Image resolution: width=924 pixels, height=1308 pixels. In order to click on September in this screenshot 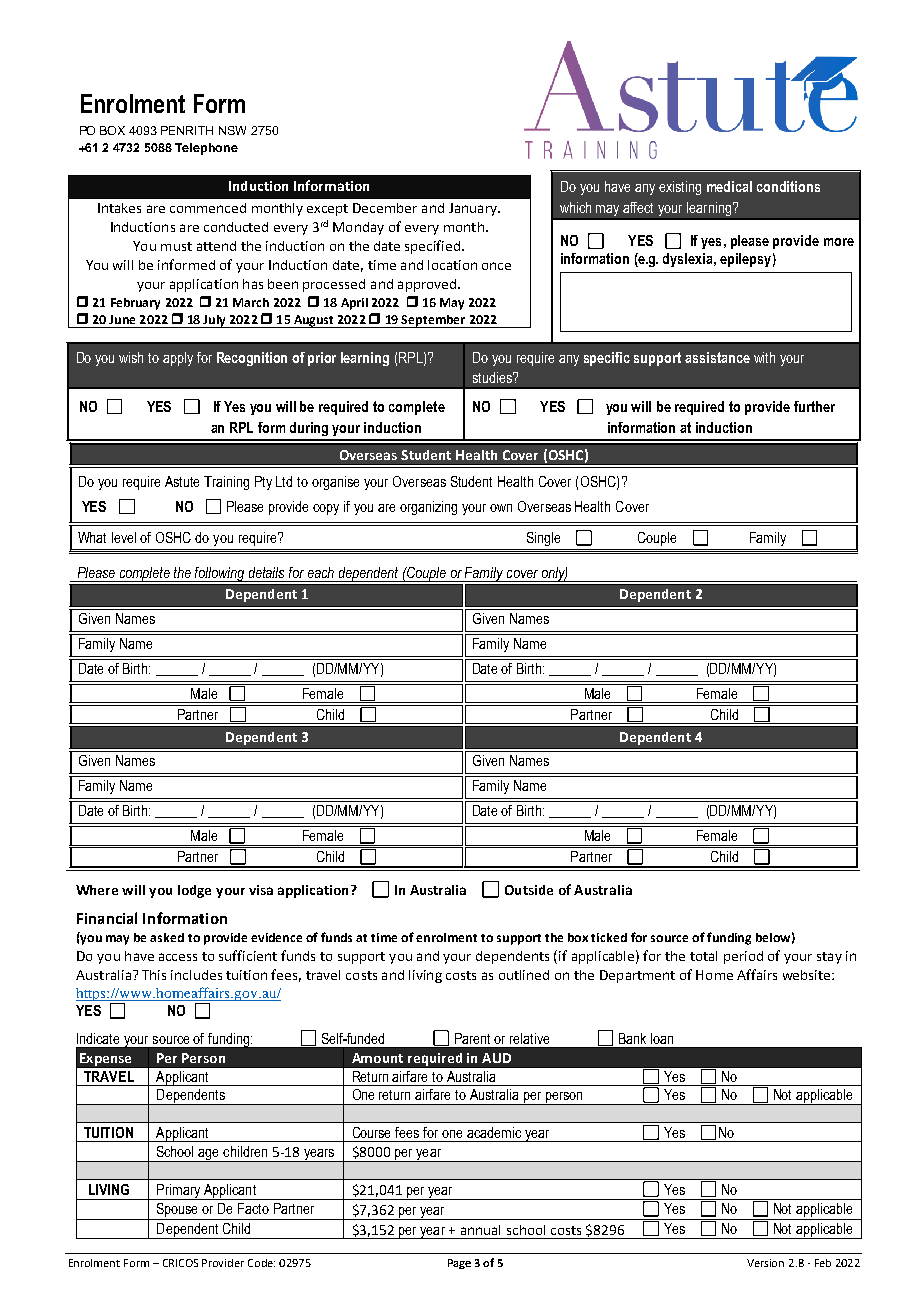, I will do `click(434, 321)`.
